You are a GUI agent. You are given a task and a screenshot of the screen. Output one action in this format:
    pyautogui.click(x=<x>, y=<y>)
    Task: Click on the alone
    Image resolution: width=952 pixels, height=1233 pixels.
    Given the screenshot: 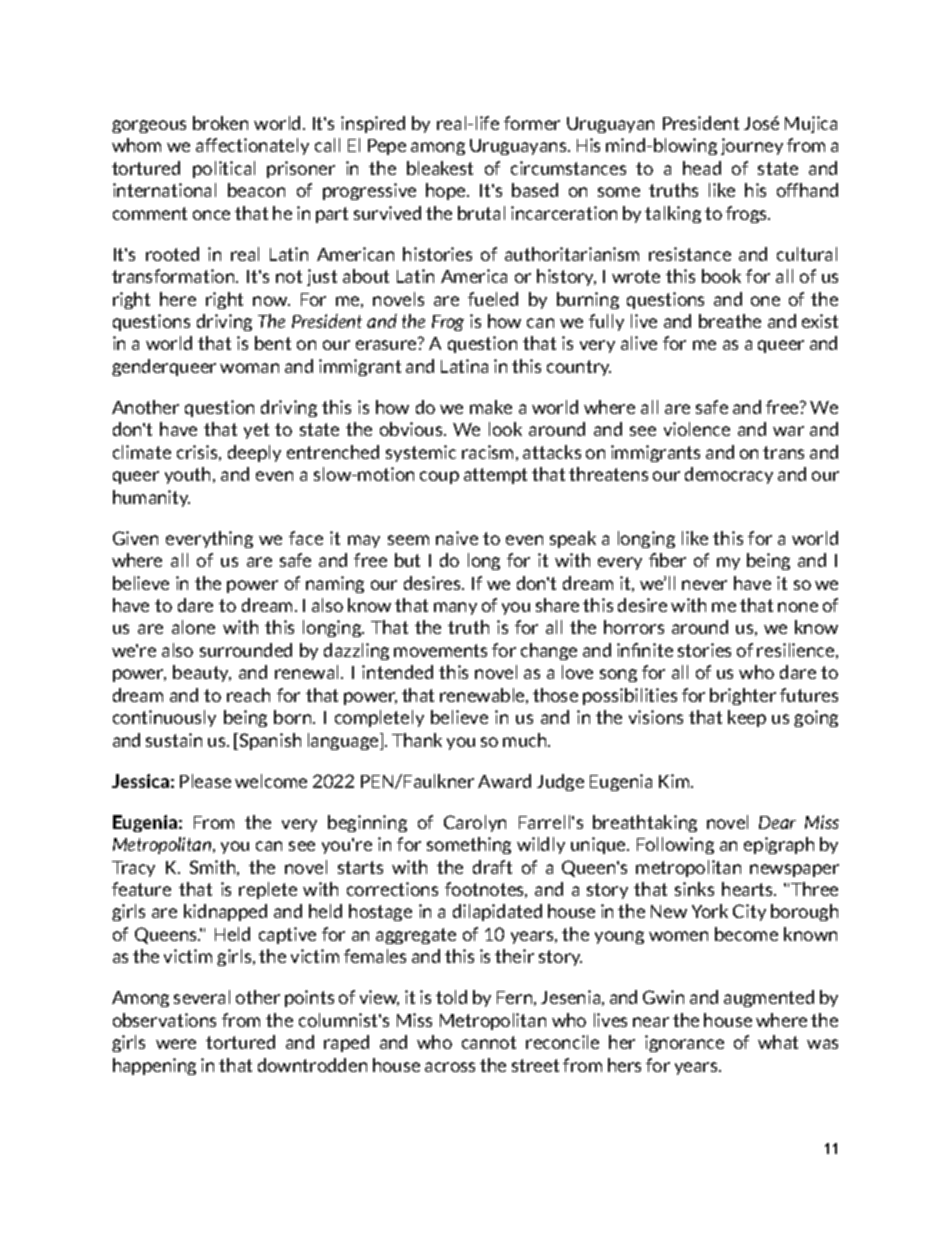 What is the action you would take?
    pyautogui.click(x=193, y=627)
